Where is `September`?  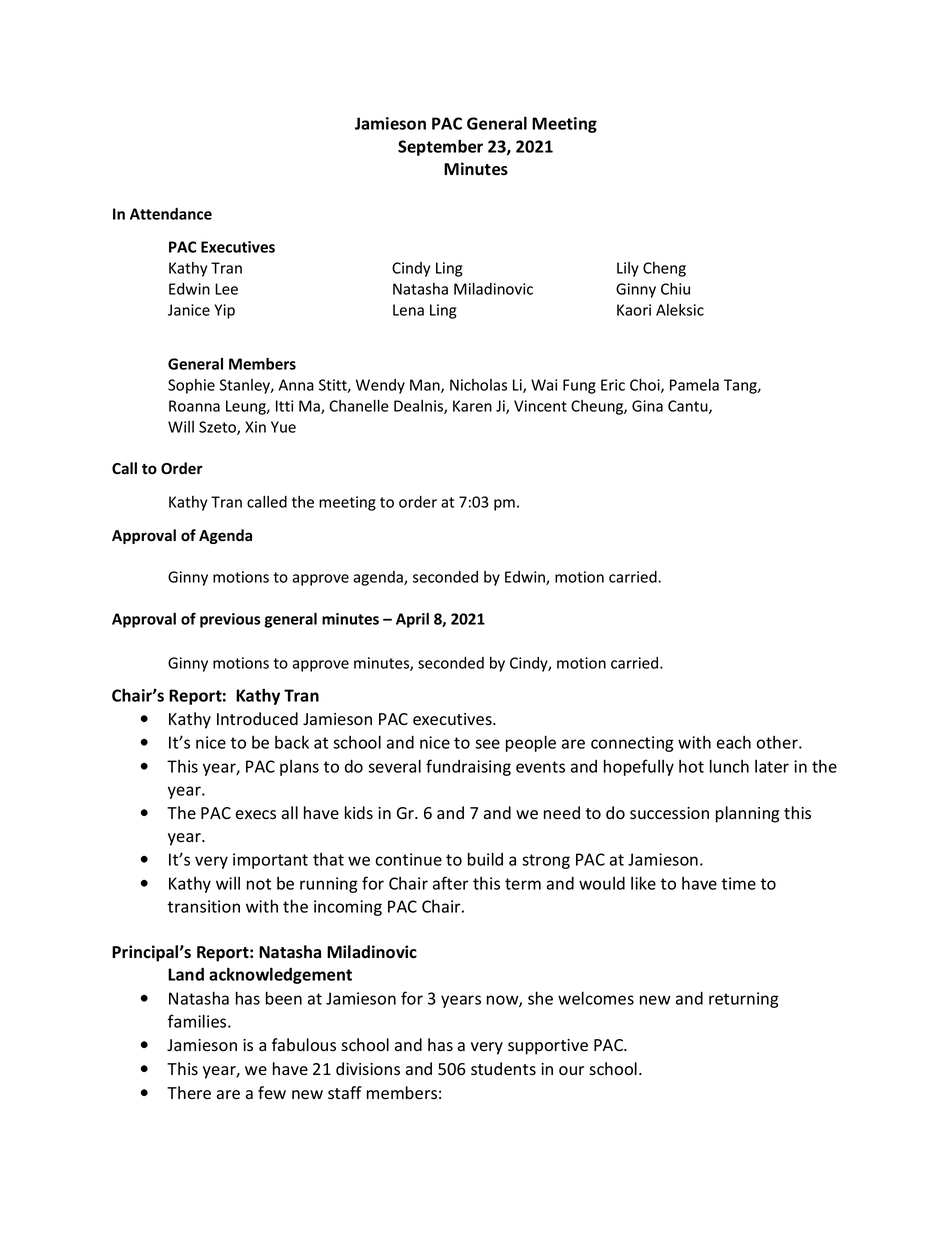
September is located at coordinates (440, 147).
